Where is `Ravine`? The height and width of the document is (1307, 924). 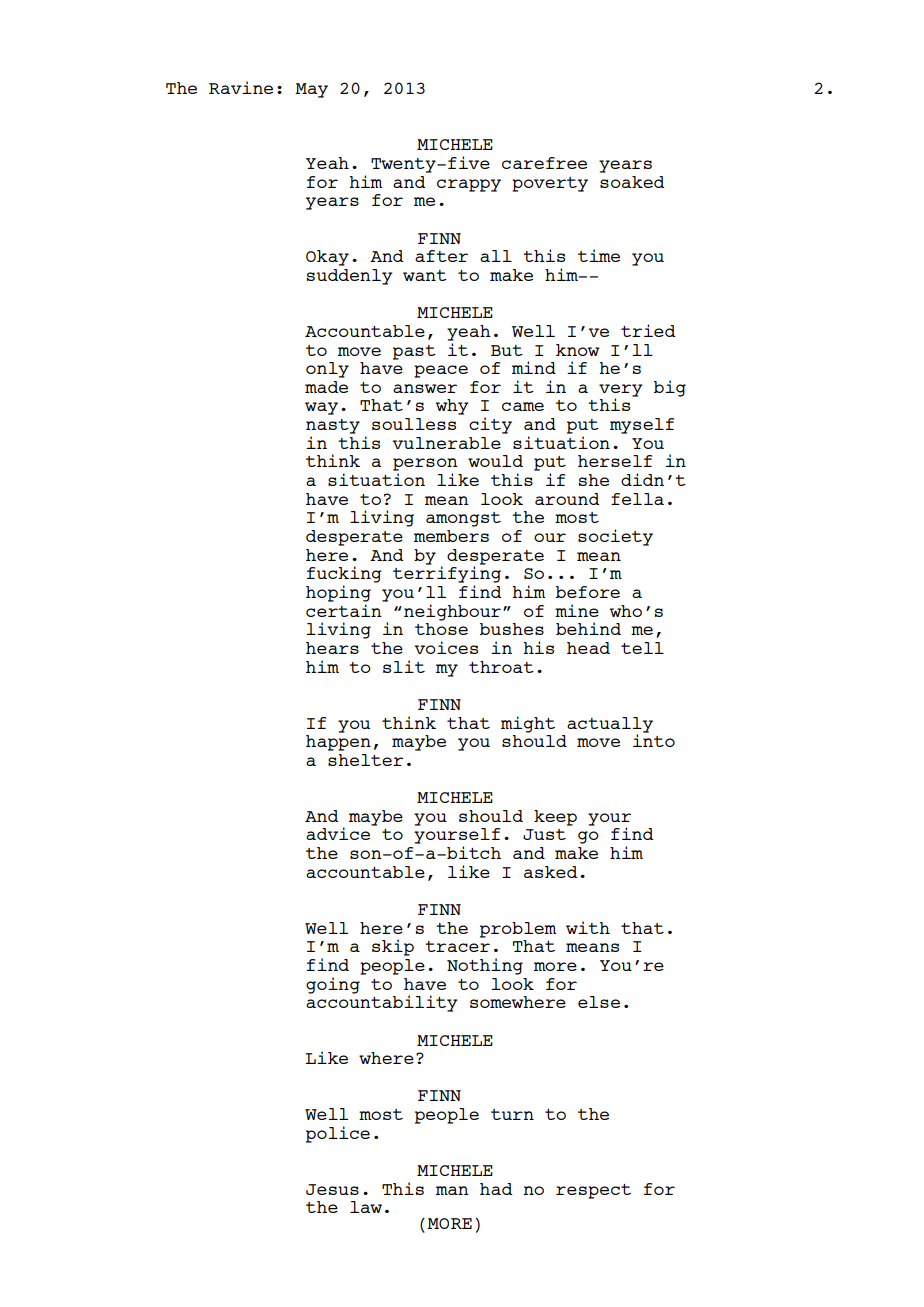 Ravine is located at coordinates (241, 87).
